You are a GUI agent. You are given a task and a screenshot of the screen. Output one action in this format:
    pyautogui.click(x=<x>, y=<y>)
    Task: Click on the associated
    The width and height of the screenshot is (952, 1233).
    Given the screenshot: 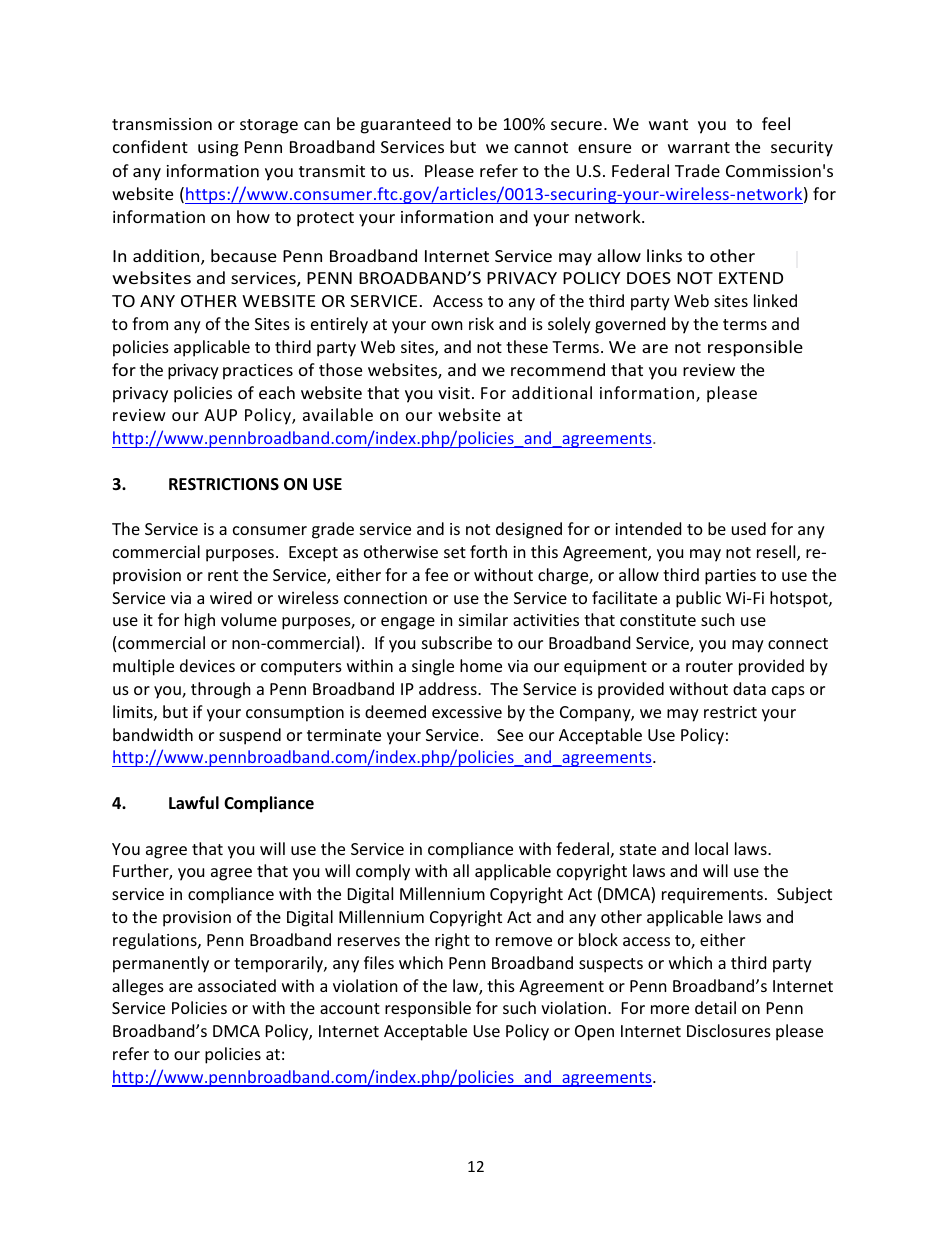 What is the action you would take?
    pyautogui.click(x=237, y=985)
